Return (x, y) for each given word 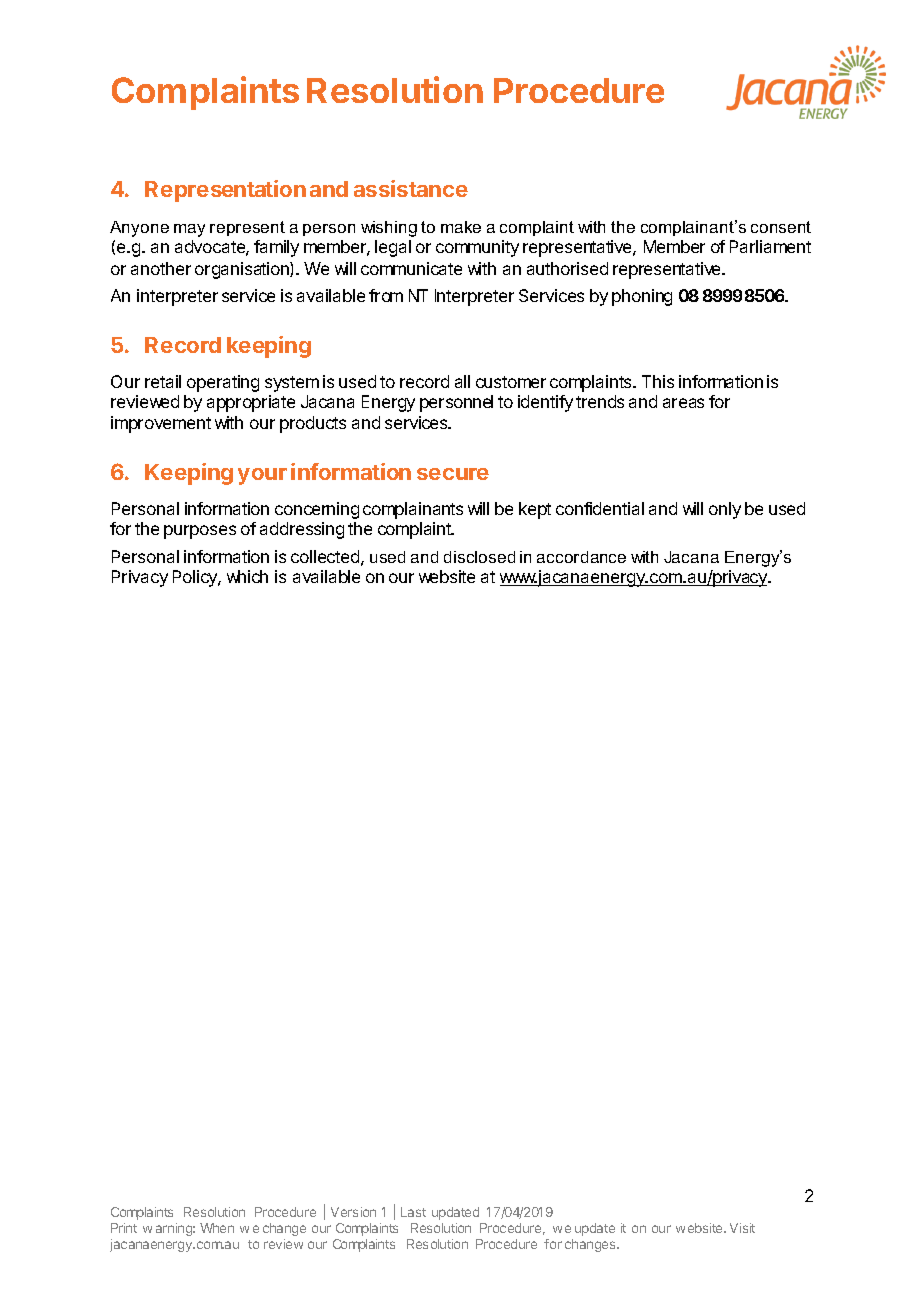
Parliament (770, 246)
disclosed (479, 557)
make (461, 227)
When (217, 1228)
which (247, 576)
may (189, 230)
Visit (742, 1228)
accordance (581, 557)
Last (413, 1212)
